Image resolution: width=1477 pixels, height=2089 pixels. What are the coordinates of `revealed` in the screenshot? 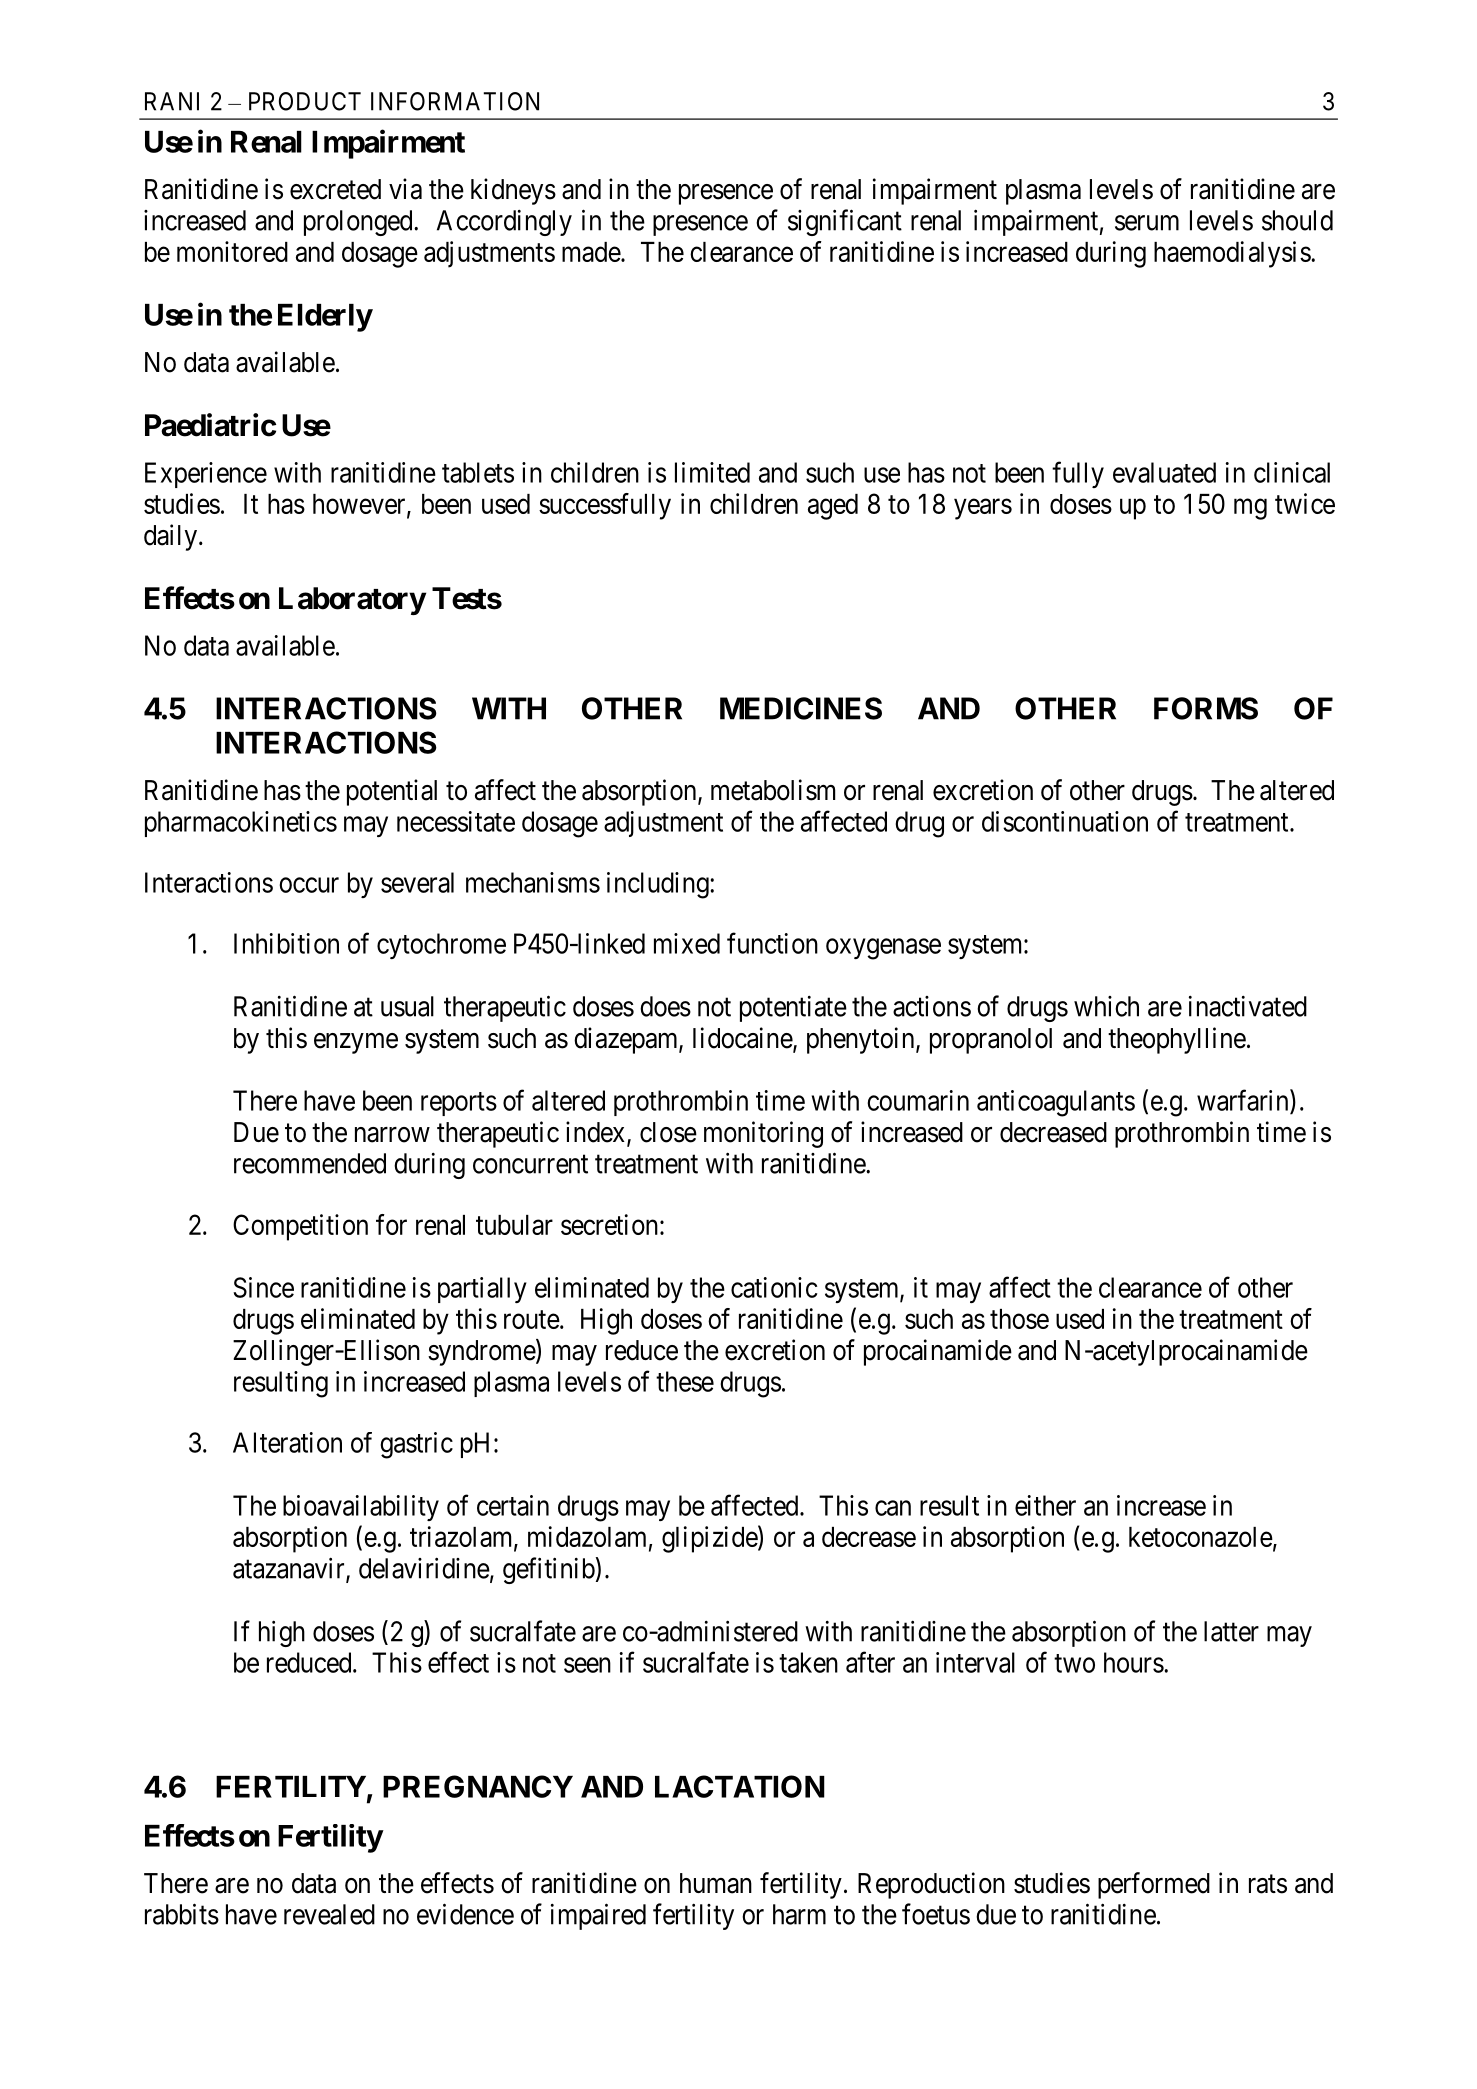 It's located at (329, 1914).
